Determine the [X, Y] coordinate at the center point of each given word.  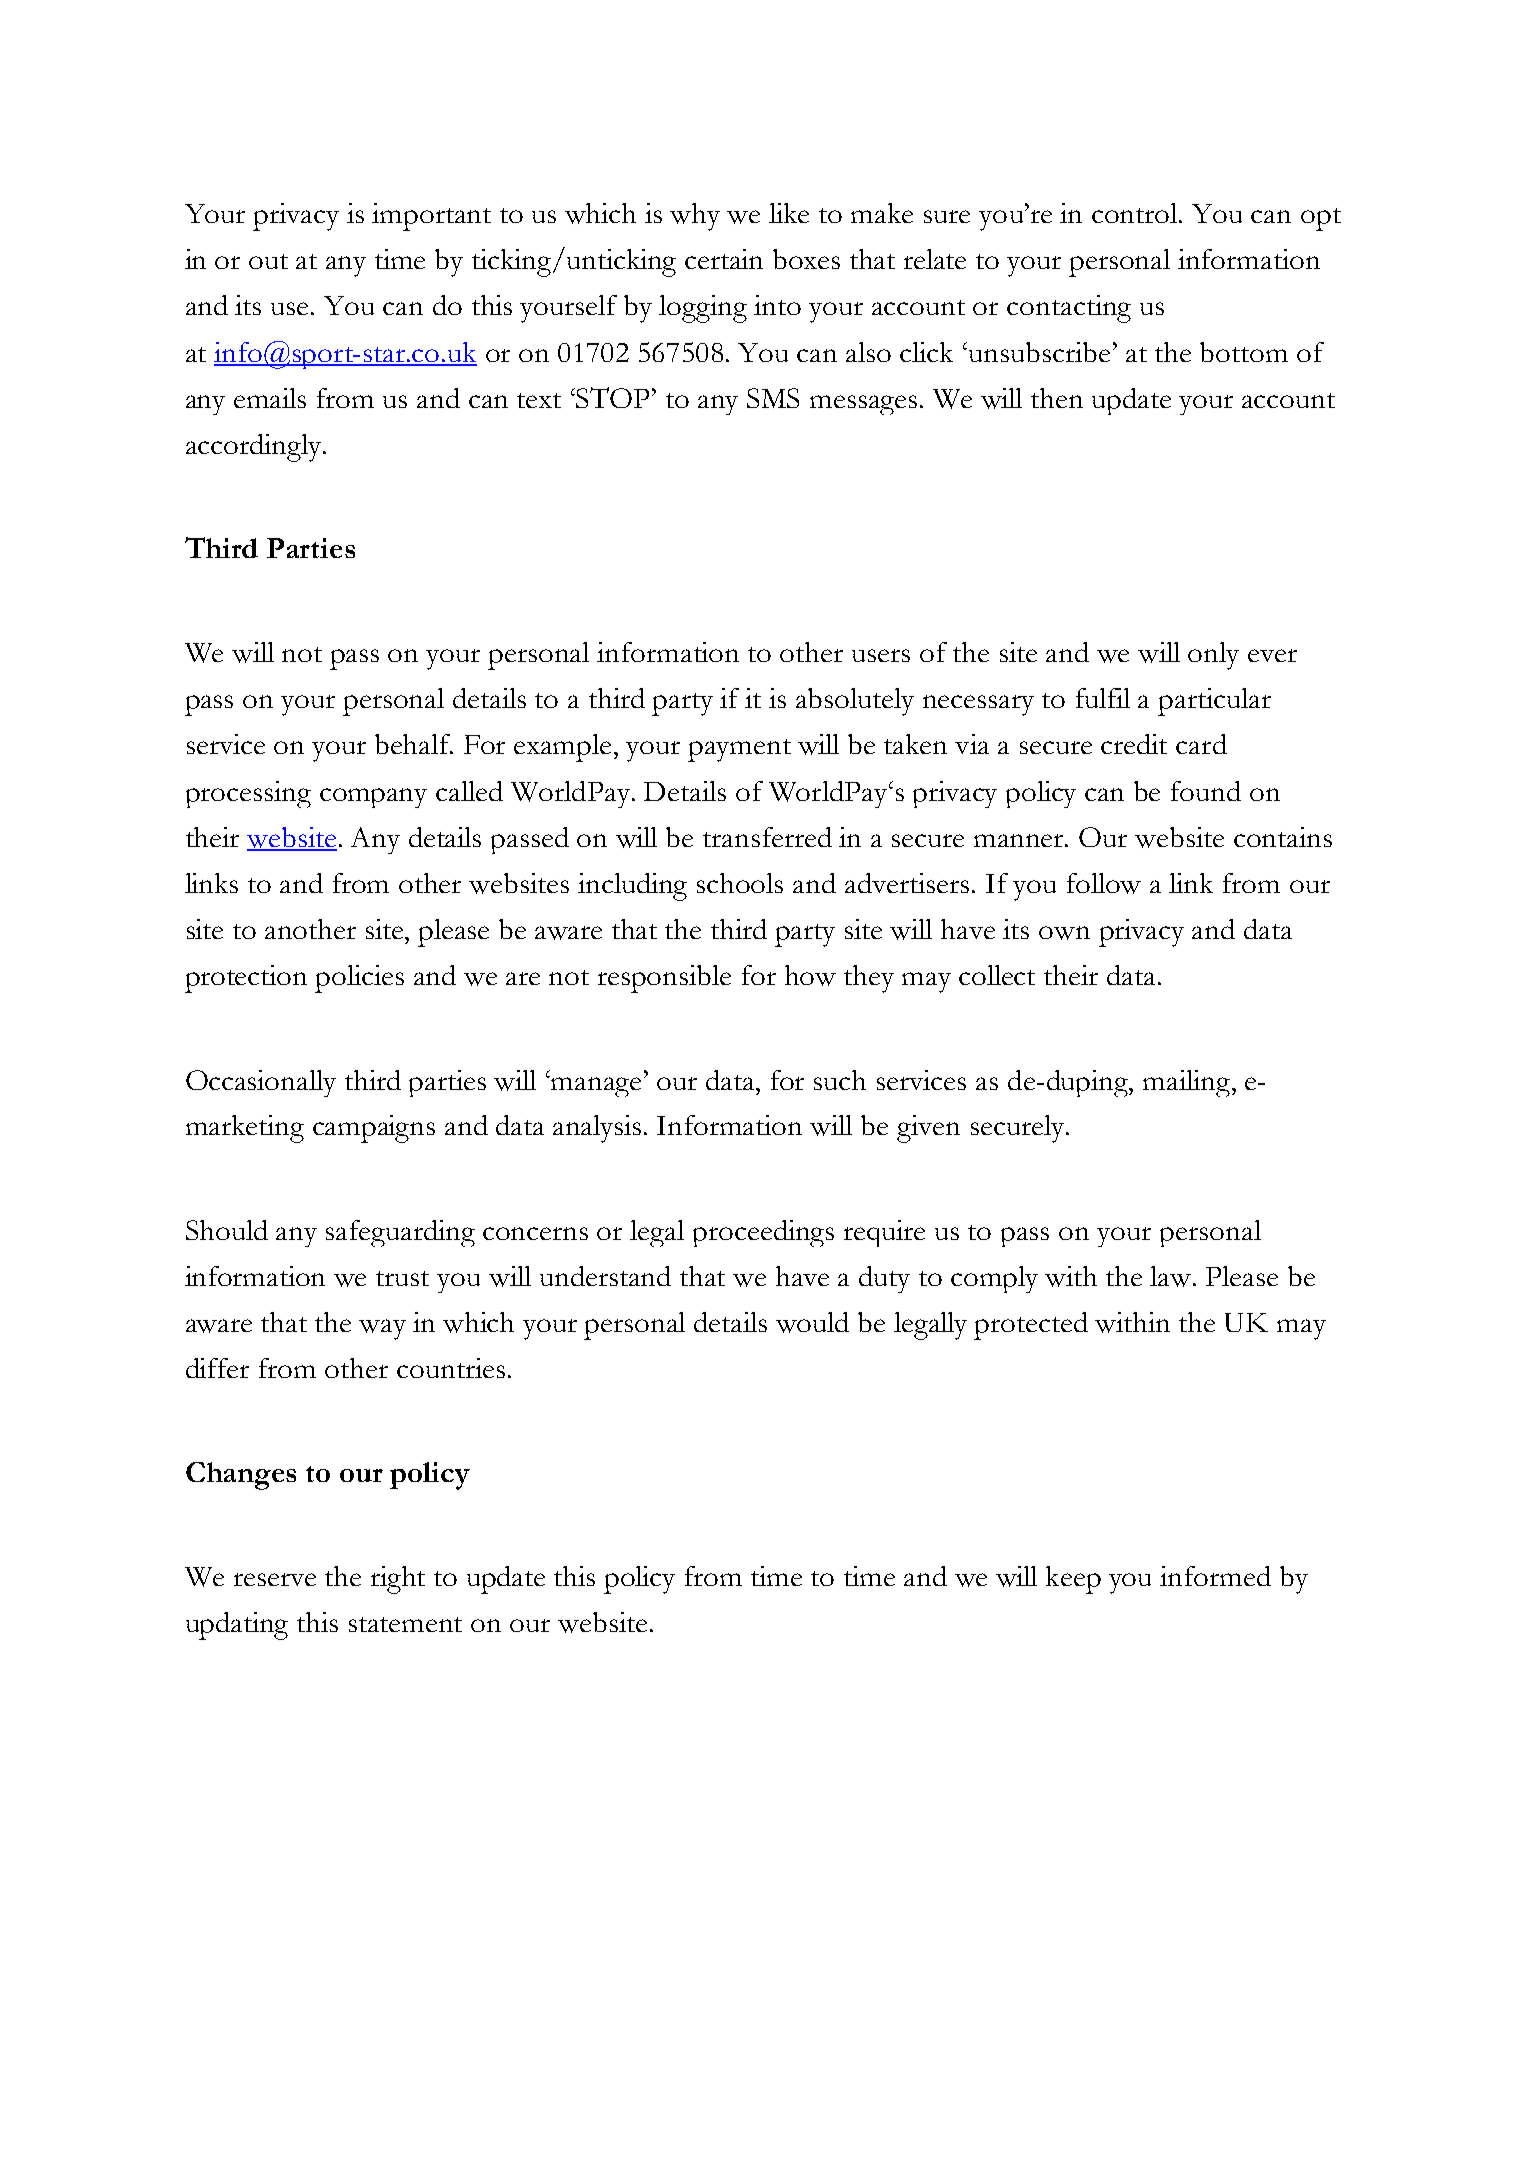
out [268, 261]
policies [359, 979]
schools [740, 883]
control [1136, 213]
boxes [806, 259]
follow [1104, 883]
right [398, 1580]
